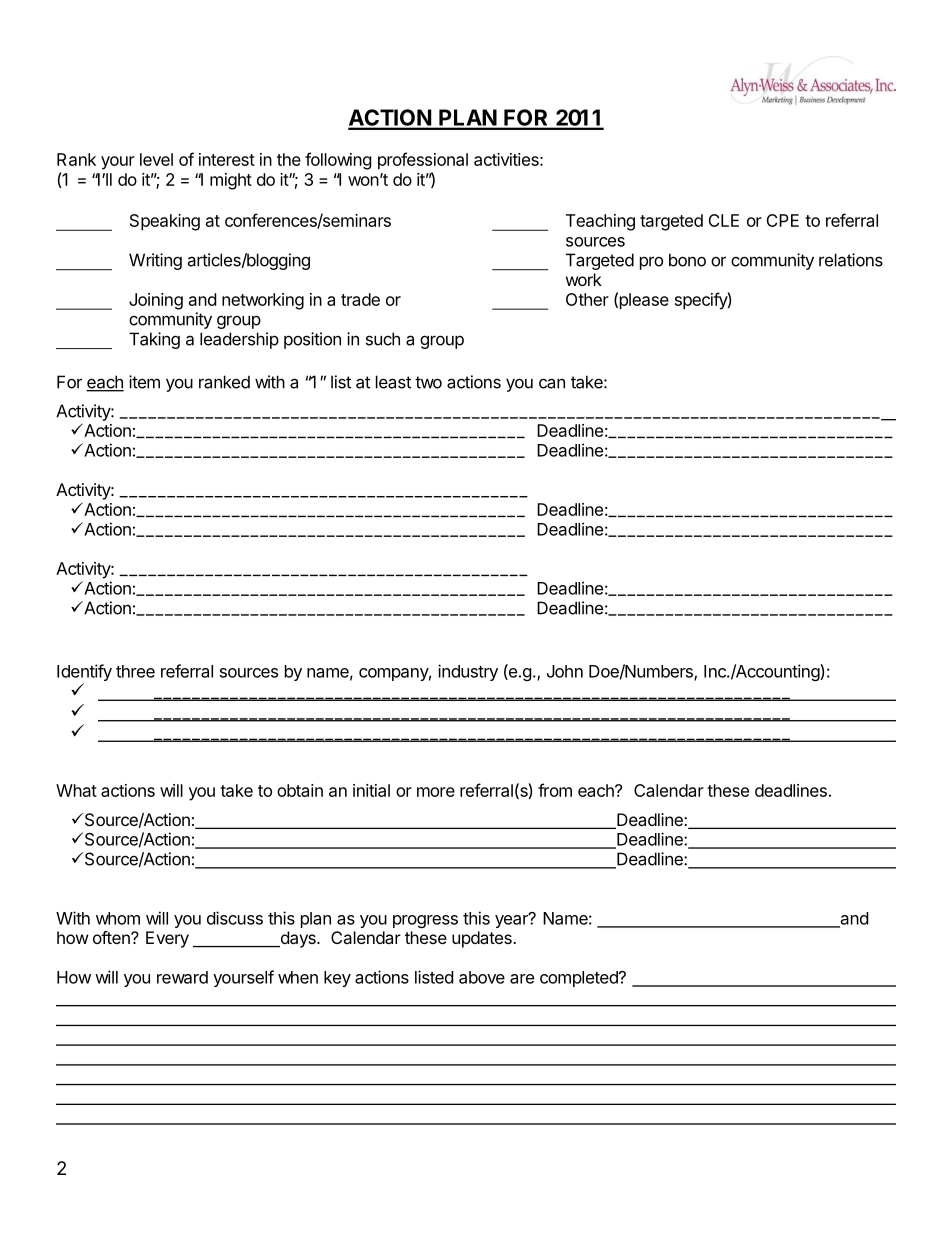  Describe the element at coordinates (565, 671) in the page. I see `John` at that location.
